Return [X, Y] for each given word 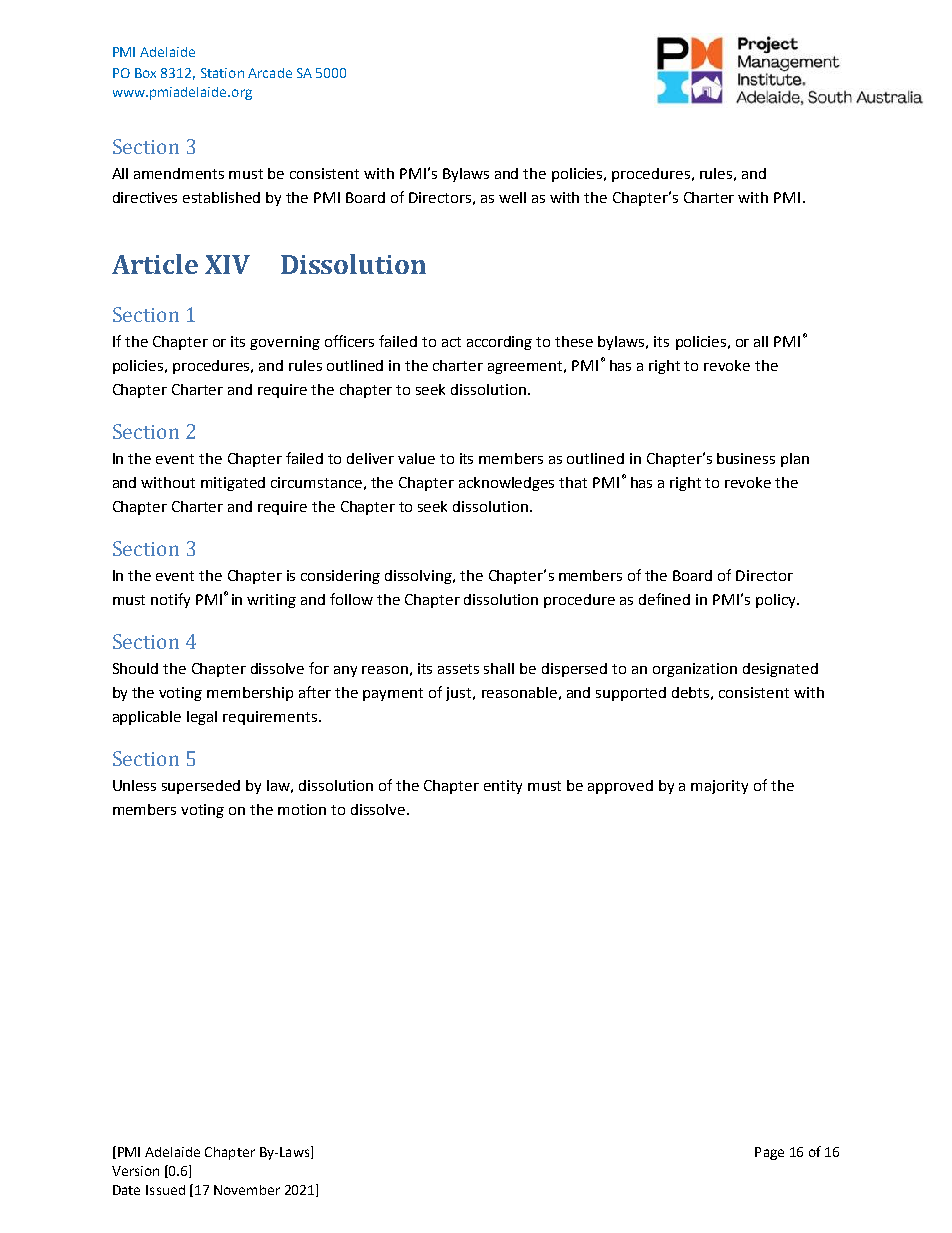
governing [285, 343]
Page [769, 1153]
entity [503, 787]
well [512, 197]
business [746, 458]
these [574, 341]
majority [719, 787]
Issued [165, 1190]
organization [695, 670]
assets [458, 669]
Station [222, 73]
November [247, 1190]
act [451, 342]
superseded [201, 787]
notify [170, 600]
